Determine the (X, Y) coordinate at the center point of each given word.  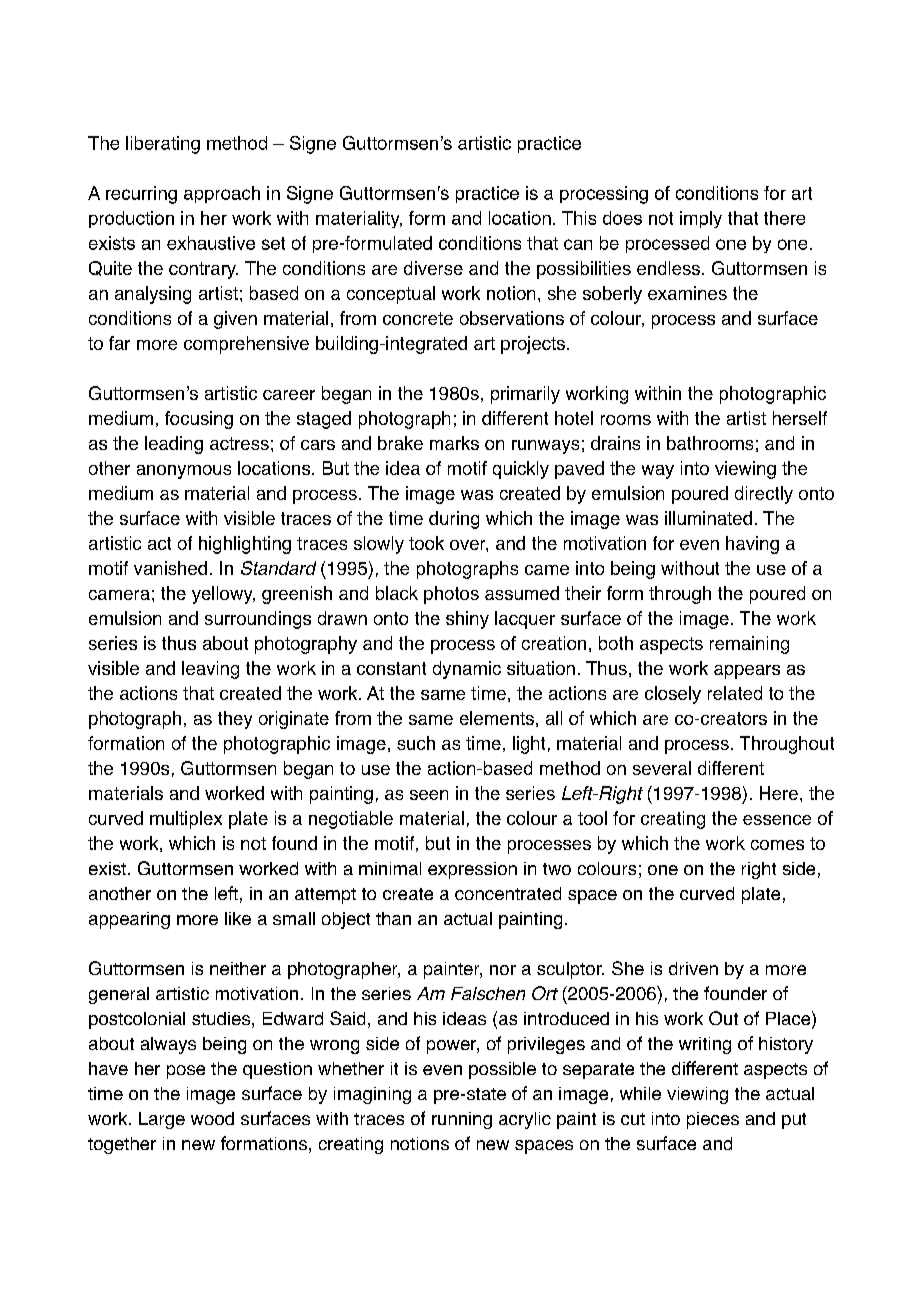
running (462, 1120)
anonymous (184, 472)
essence (777, 820)
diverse (433, 268)
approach (222, 194)
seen (429, 795)
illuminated (708, 518)
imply (701, 219)
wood (212, 1118)
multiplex (186, 820)
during (454, 520)
